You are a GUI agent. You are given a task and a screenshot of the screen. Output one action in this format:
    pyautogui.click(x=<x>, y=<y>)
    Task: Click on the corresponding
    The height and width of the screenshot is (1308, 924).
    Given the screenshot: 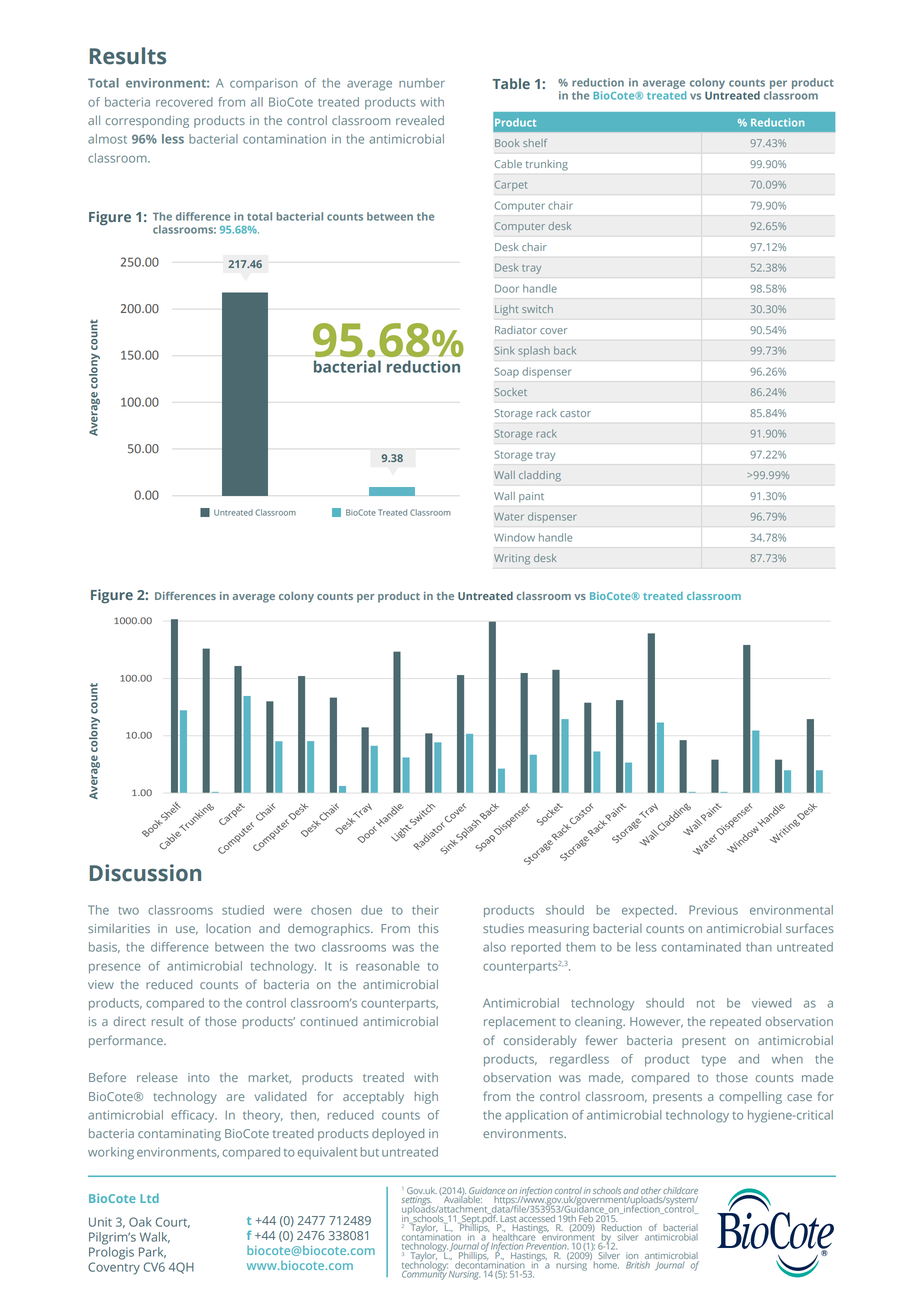 What is the action you would take?
    pyautogui.click(x=147, y=121)
